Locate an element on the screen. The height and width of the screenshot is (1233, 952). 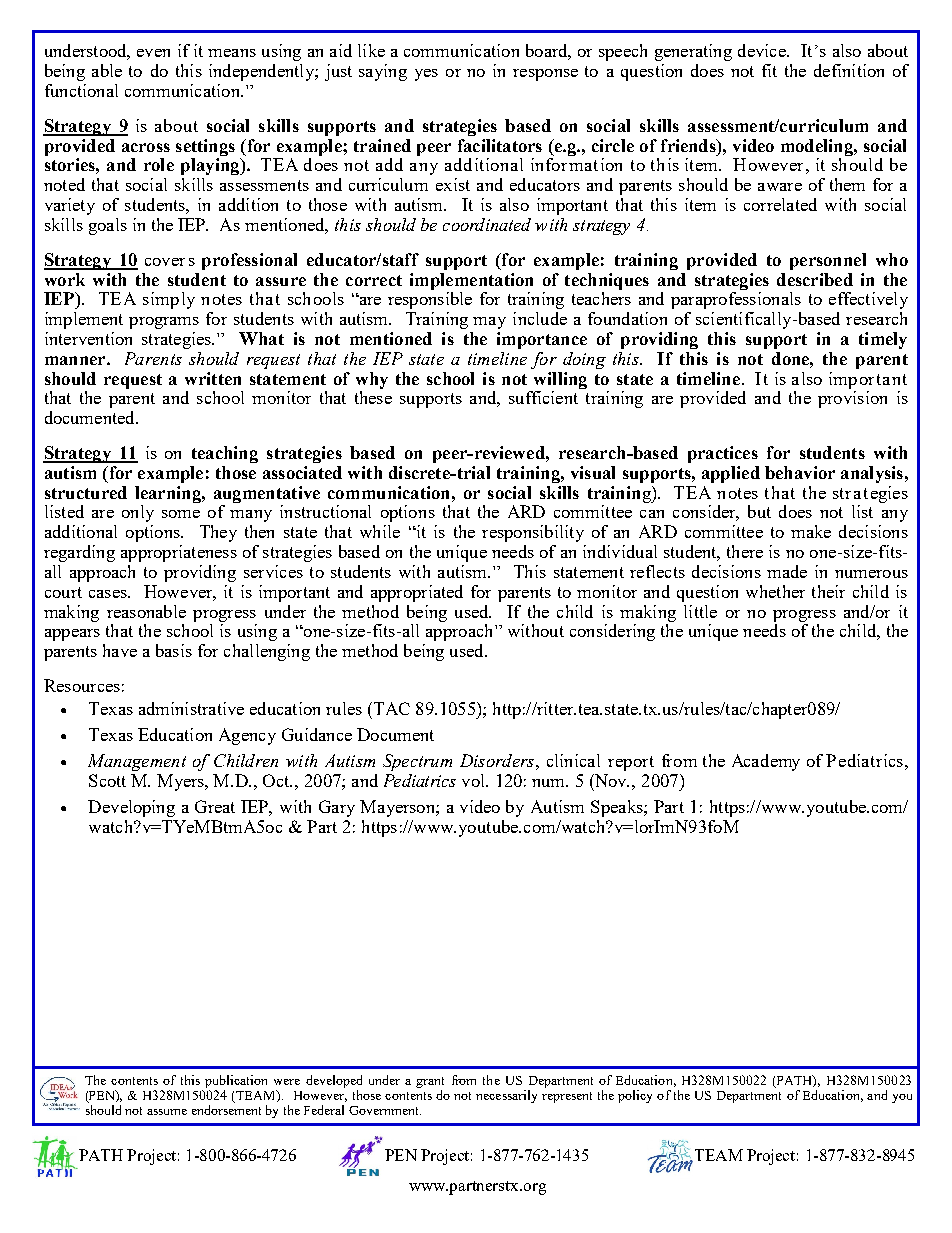
programs is located at coordinates (164, 323).
